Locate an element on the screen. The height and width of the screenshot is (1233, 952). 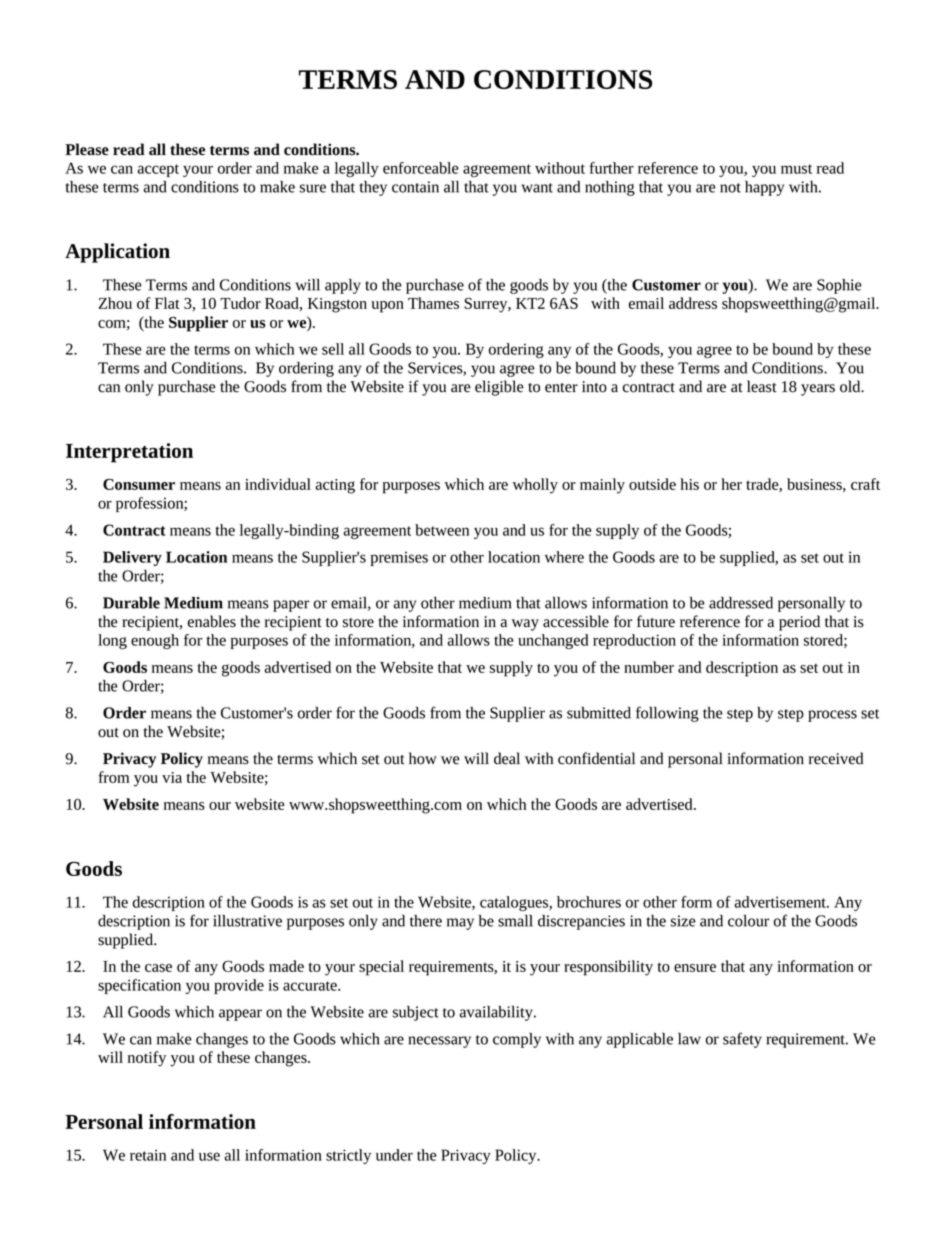
enforceable is located at coordinates (420, 168).
